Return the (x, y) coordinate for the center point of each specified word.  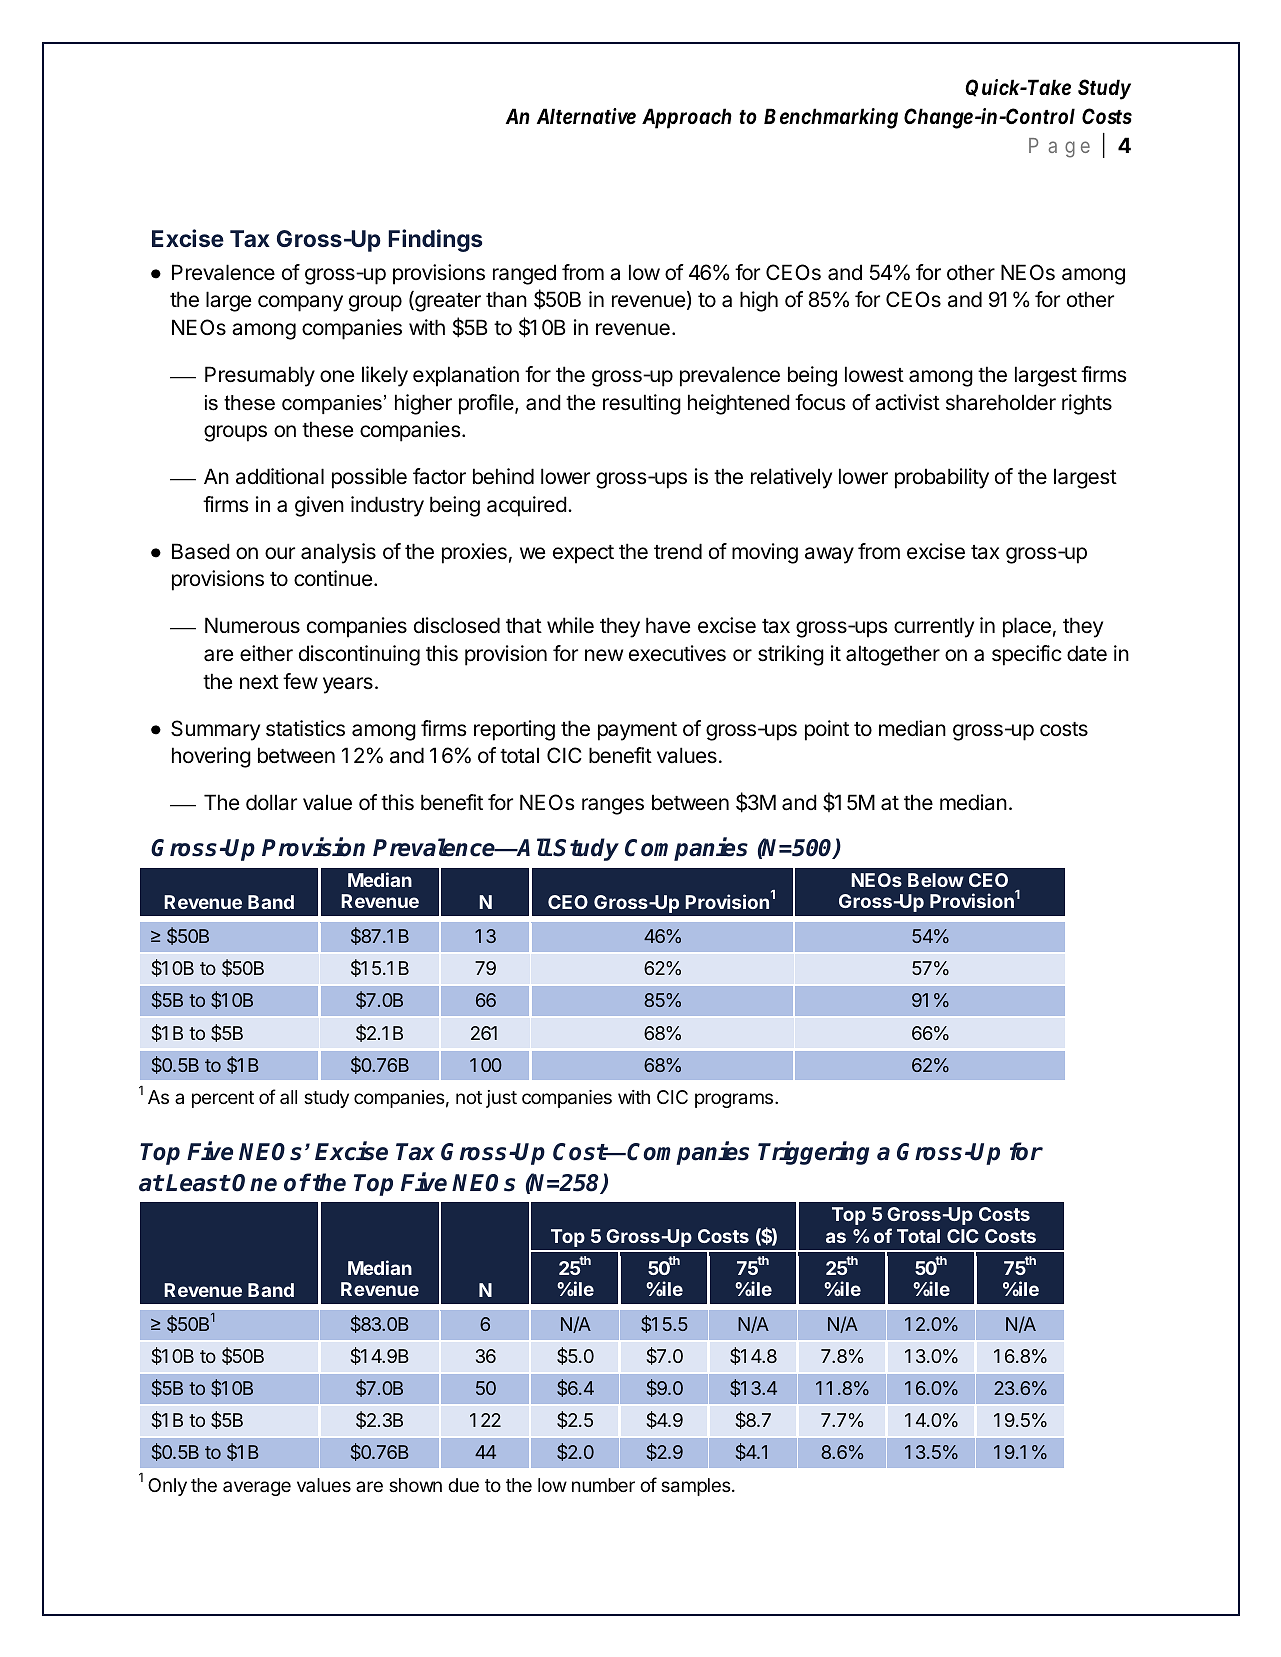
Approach (687, 118)
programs (734, 1100)
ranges (613, 806)
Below (936, 880)
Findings (435, 240)
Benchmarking (831, 118)
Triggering (813, 1153)
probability (942, 478)
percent (223, 1099)
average (257, 1488)
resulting (642, 404)
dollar (271, 802)
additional (280, 476)
